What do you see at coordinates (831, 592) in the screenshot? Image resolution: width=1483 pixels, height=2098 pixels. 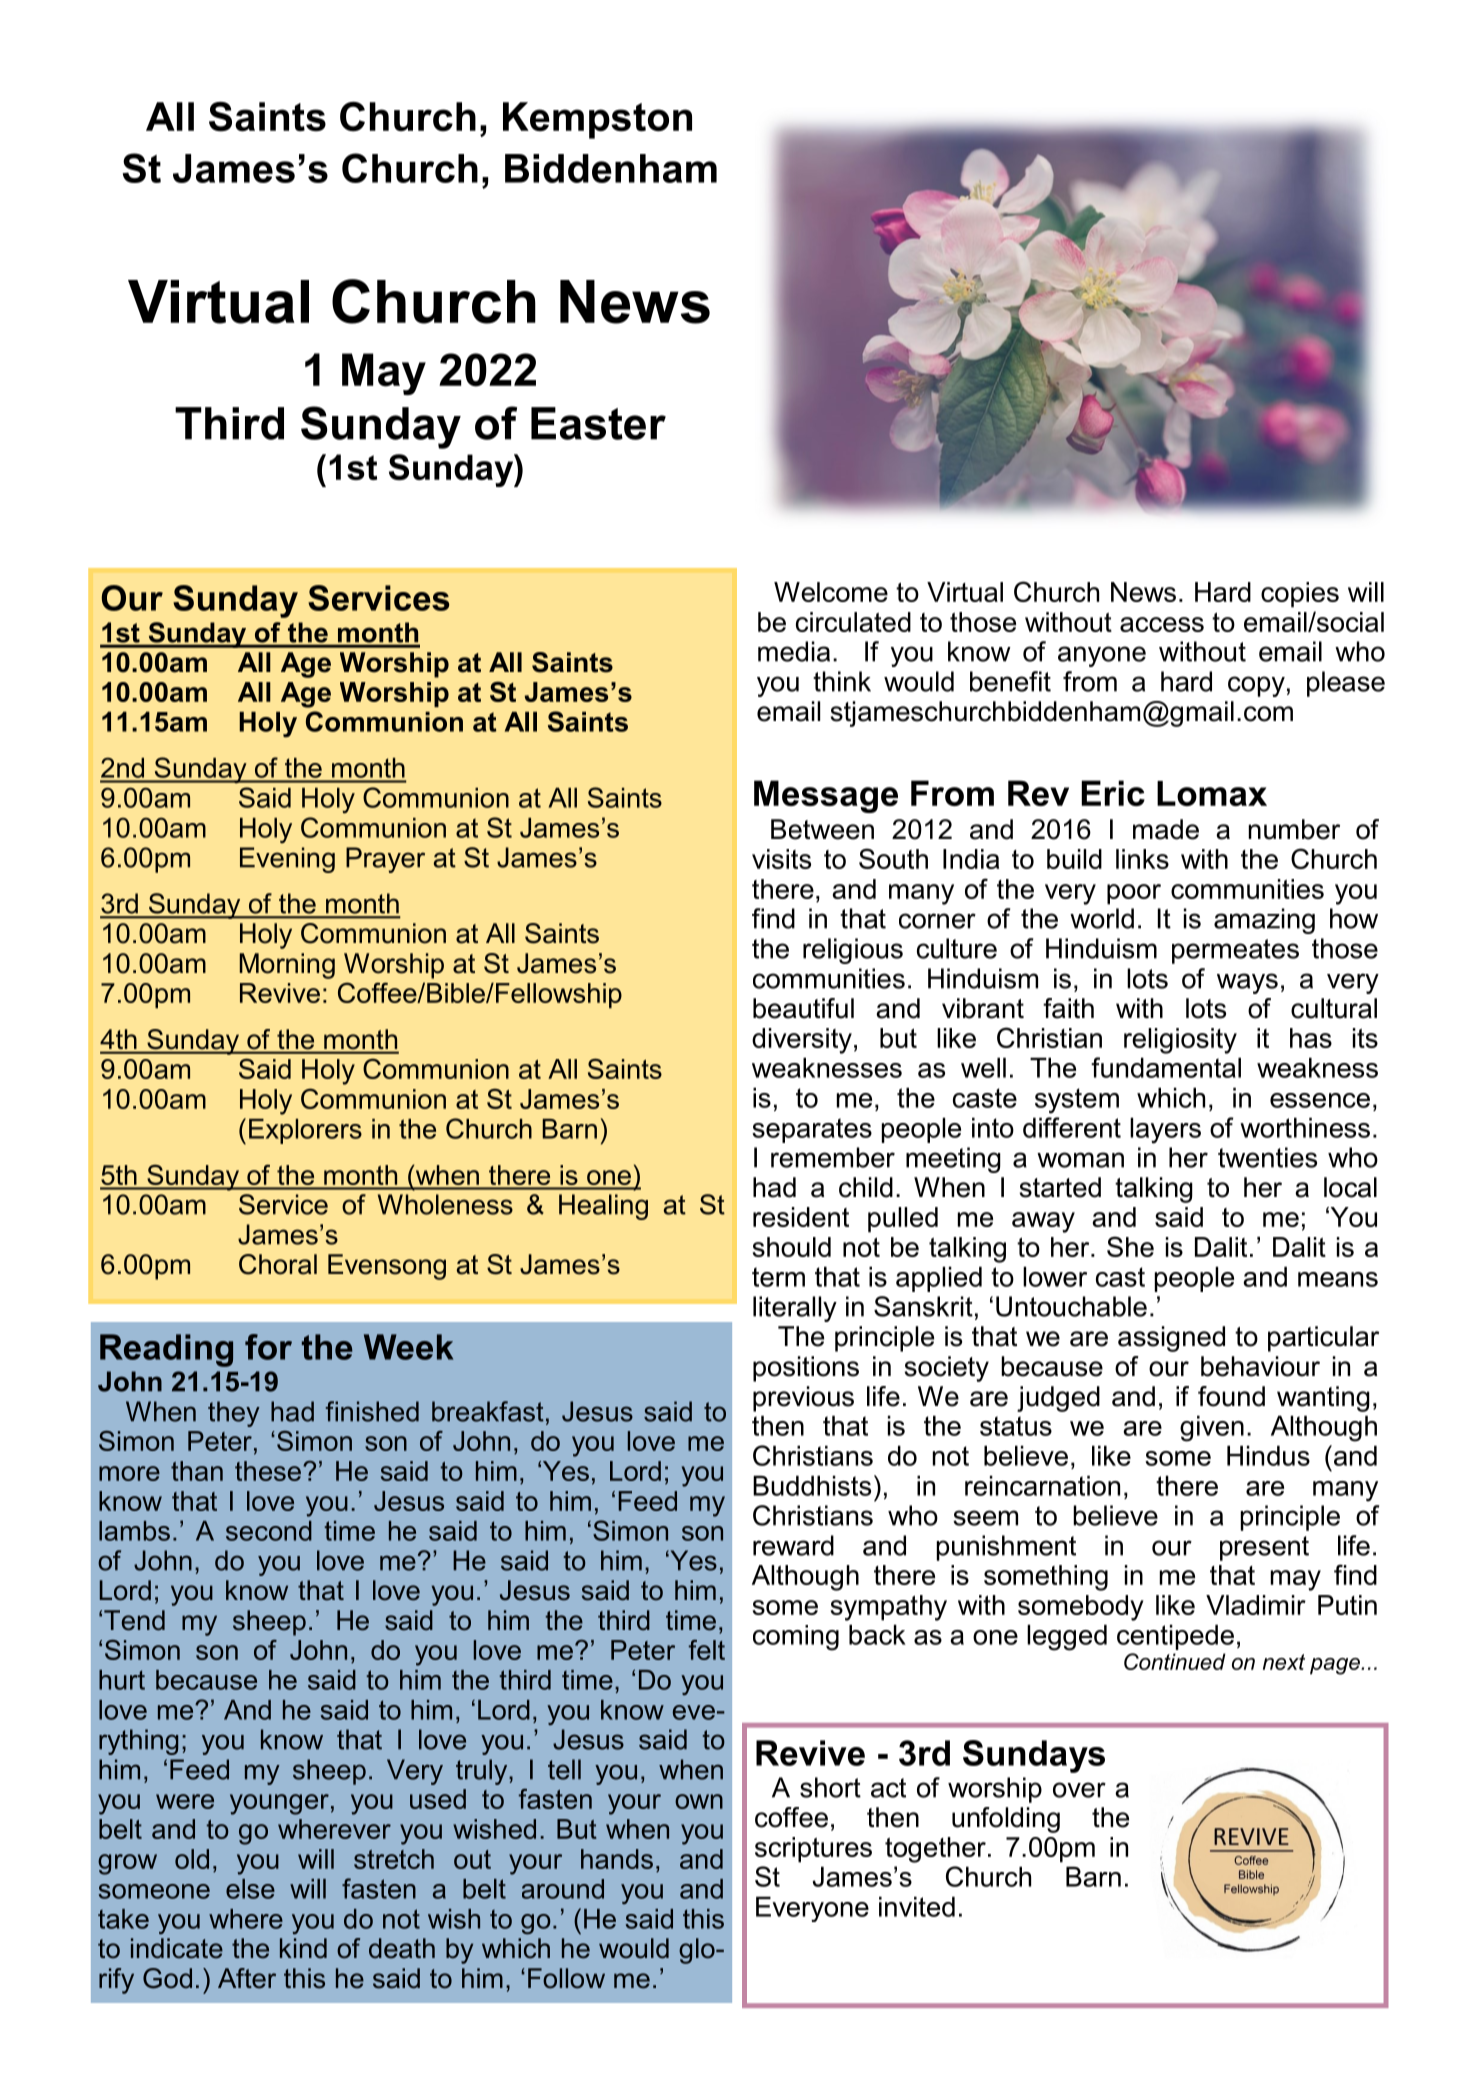 I see `Welcome` at bounding box center [831, 592].
